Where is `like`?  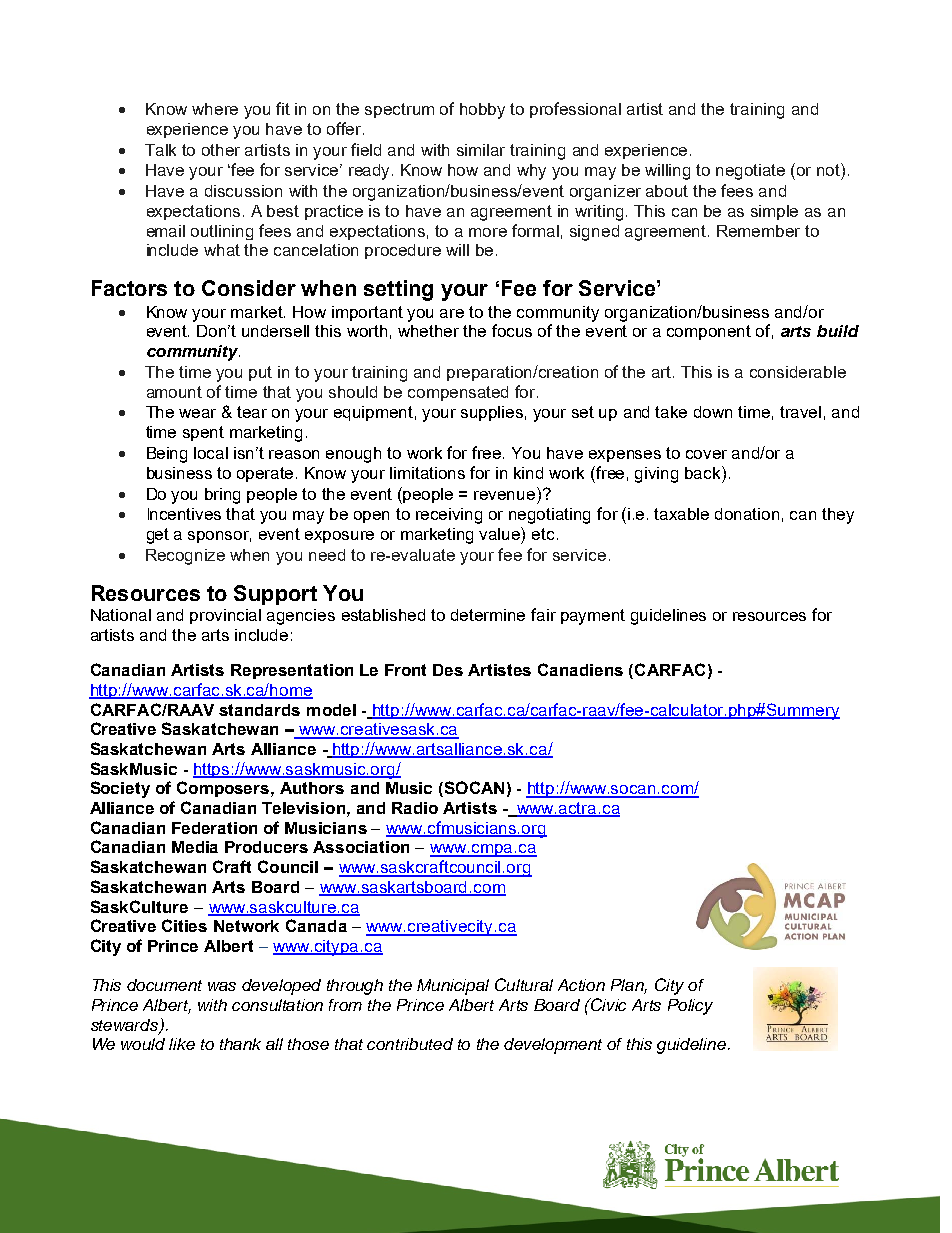 like is located at coordinates (182, 1044).
